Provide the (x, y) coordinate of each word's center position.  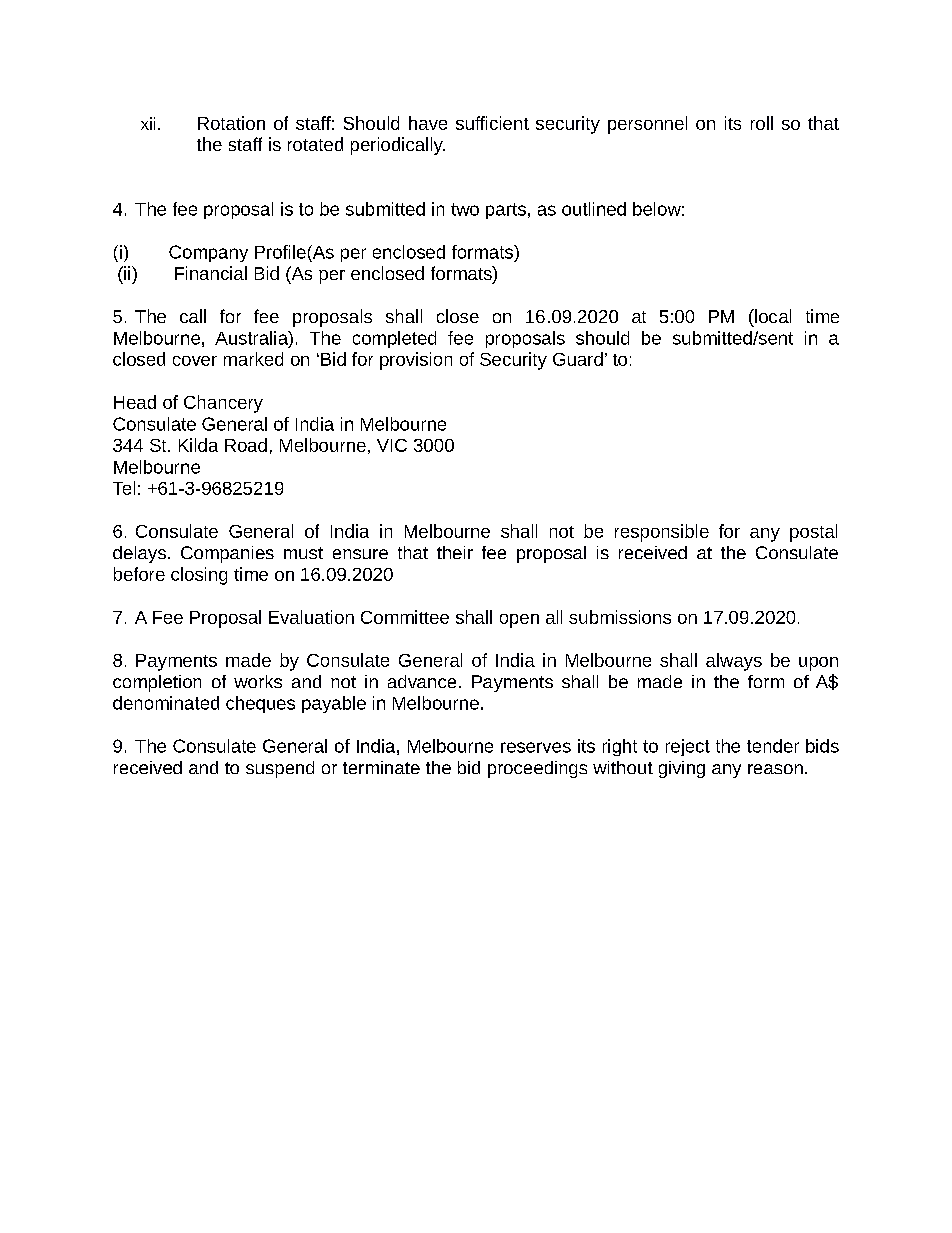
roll (762, 123)
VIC (392, 445)
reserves (536, 747)
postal (813, 533)
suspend (280, 769)
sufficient (492, 123)
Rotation (231, 123)
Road (246, 445)
